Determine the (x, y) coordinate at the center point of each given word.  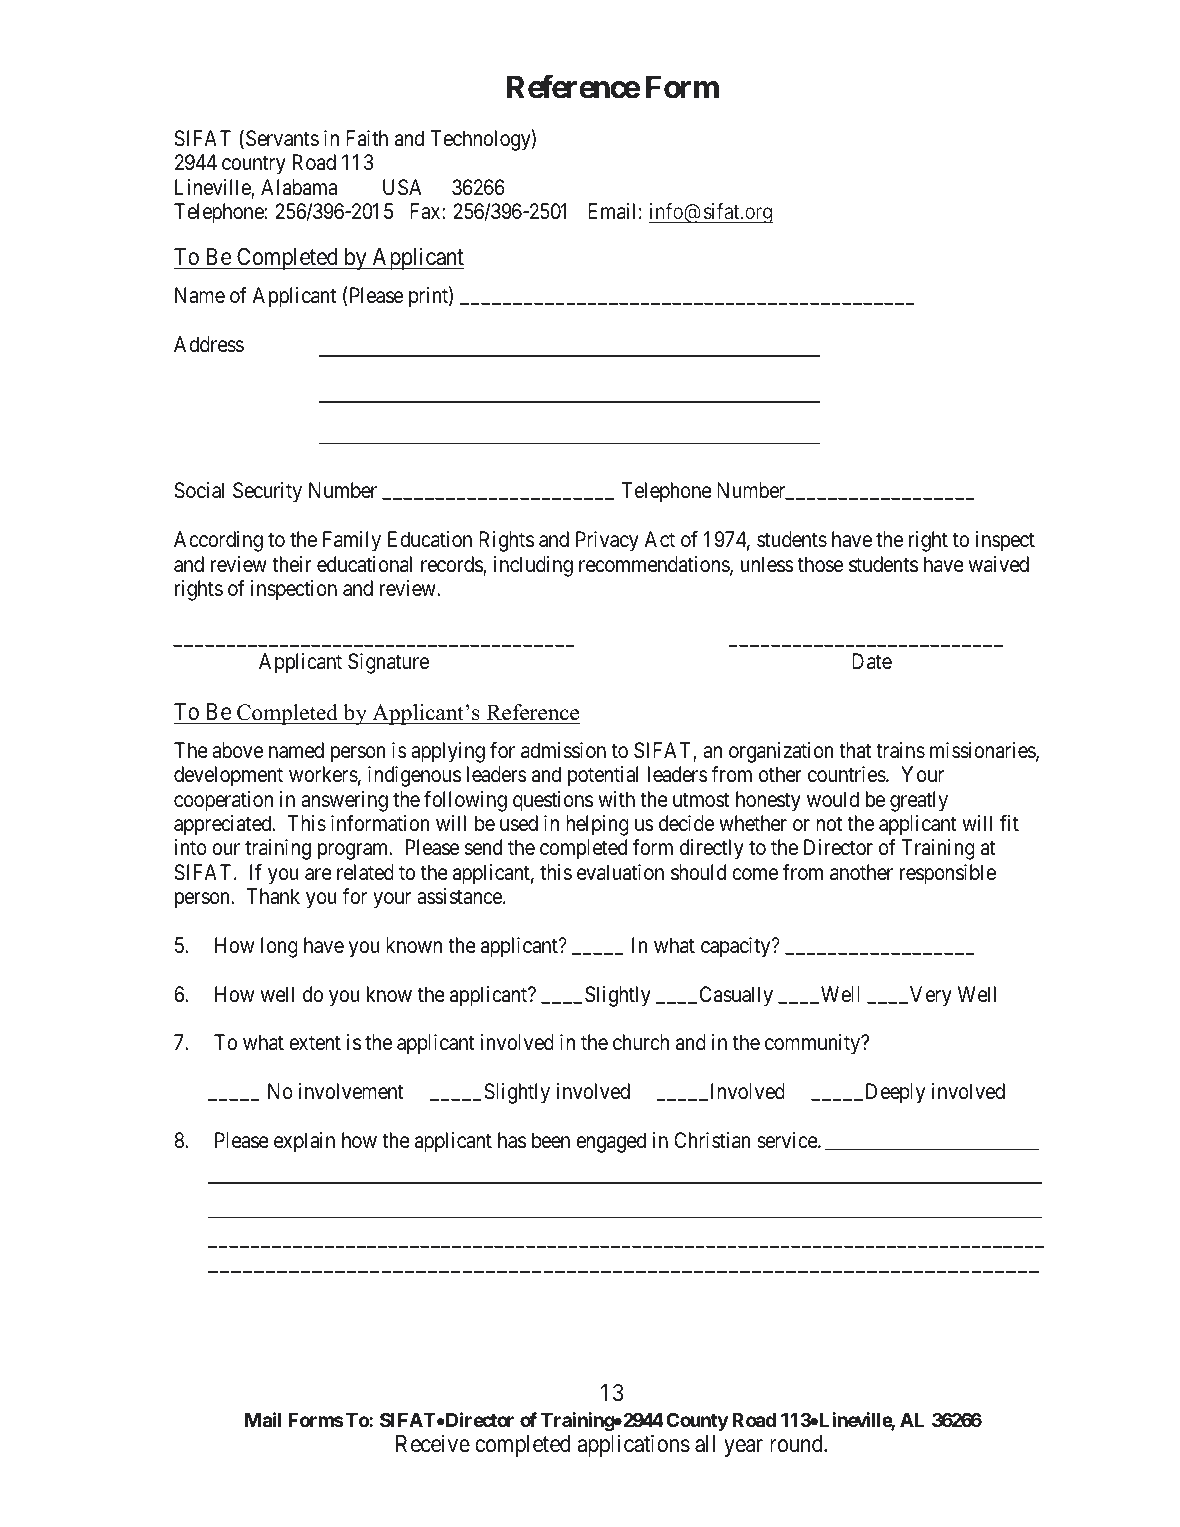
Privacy (607, 541)
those (820, 564)
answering (344, 801)
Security (267, 492)
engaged (611, 1142)
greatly (919, 801)
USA (402, 187)
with (616, 799)
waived (999, 564)
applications (633, 1445)
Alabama (299, 187)
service (788, 1140)
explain (304, 1142)
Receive (433, 1444)
